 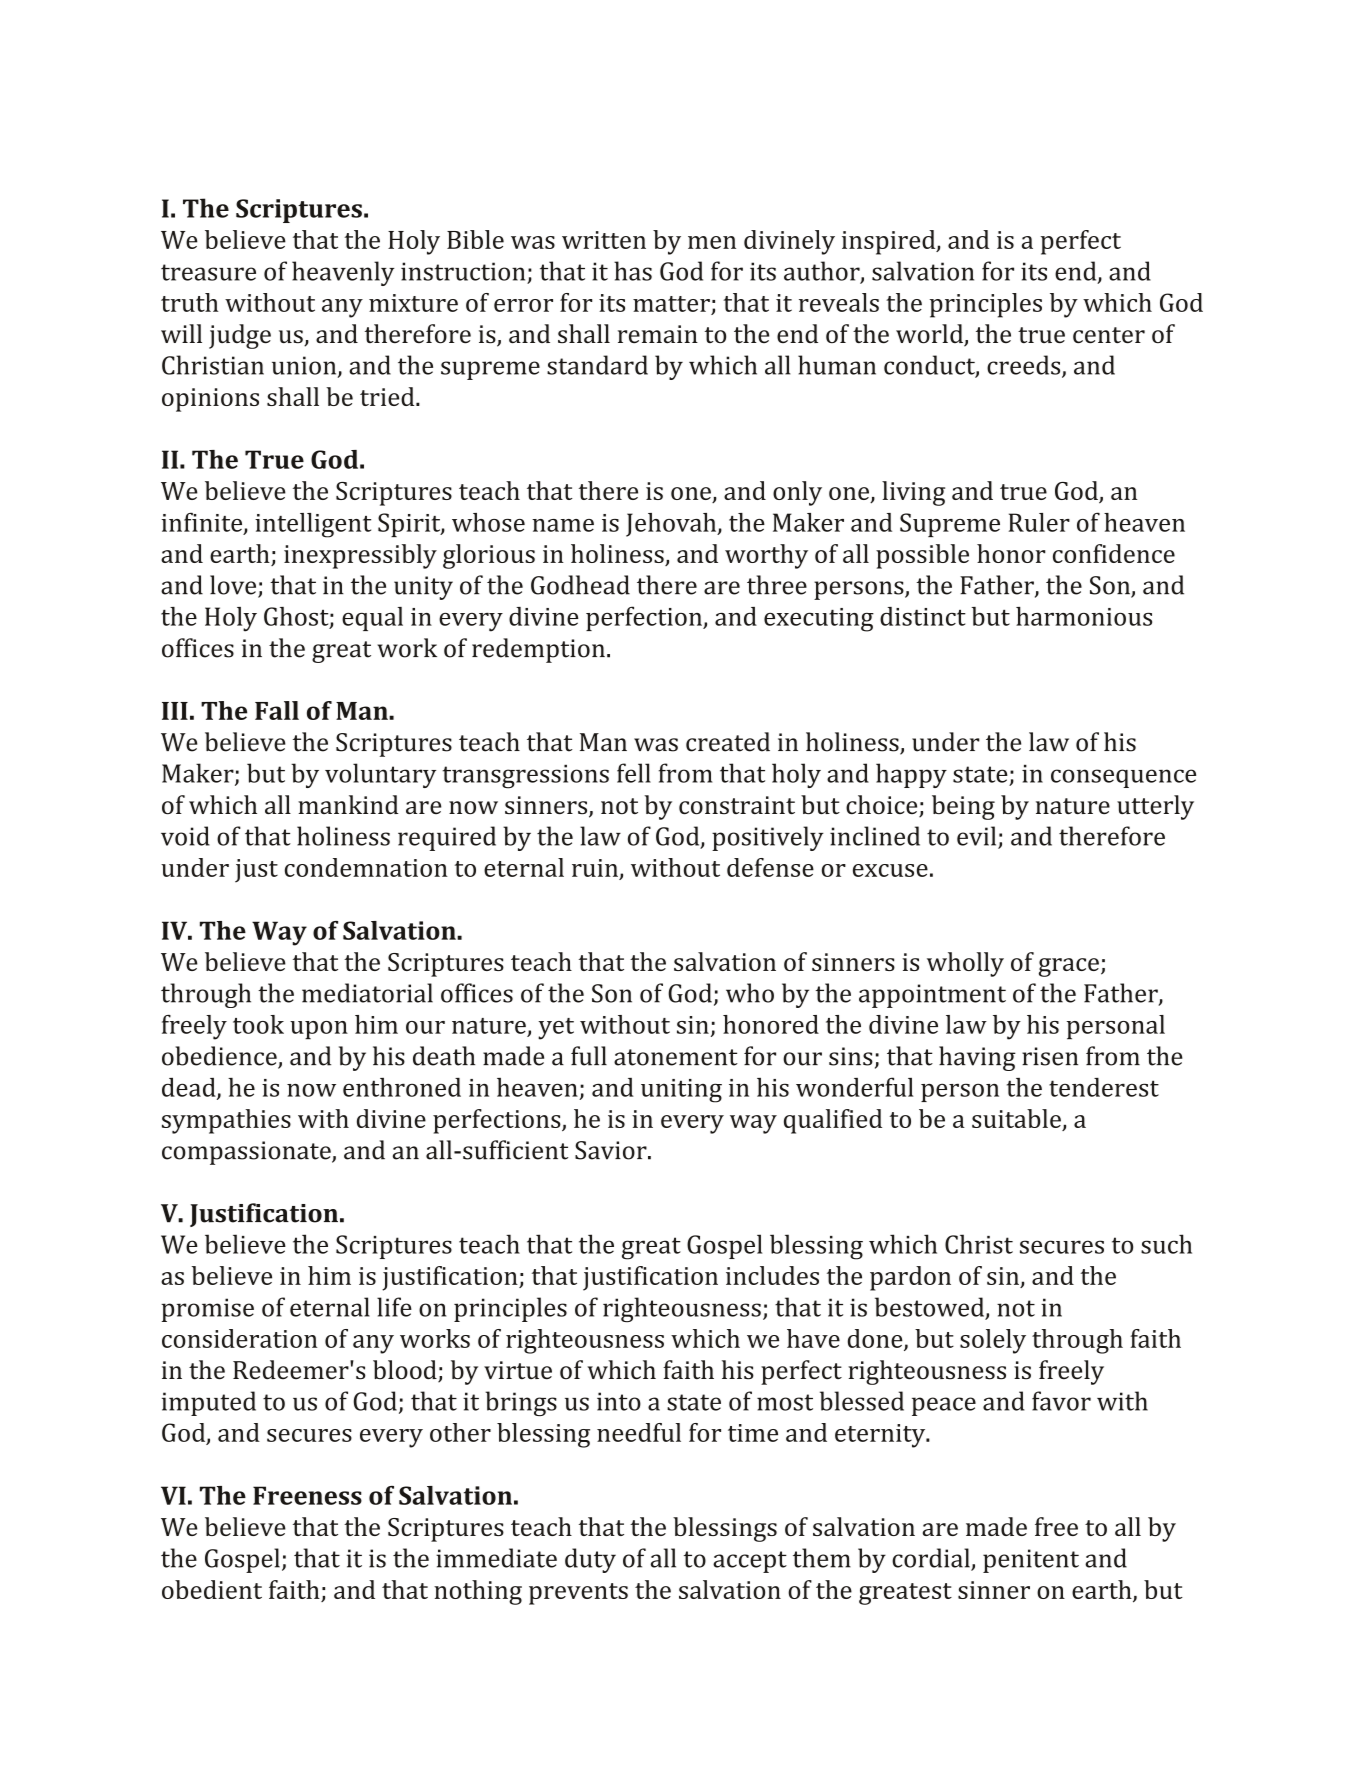 I want to click on suitable, so click(x=1016, y=1118).
